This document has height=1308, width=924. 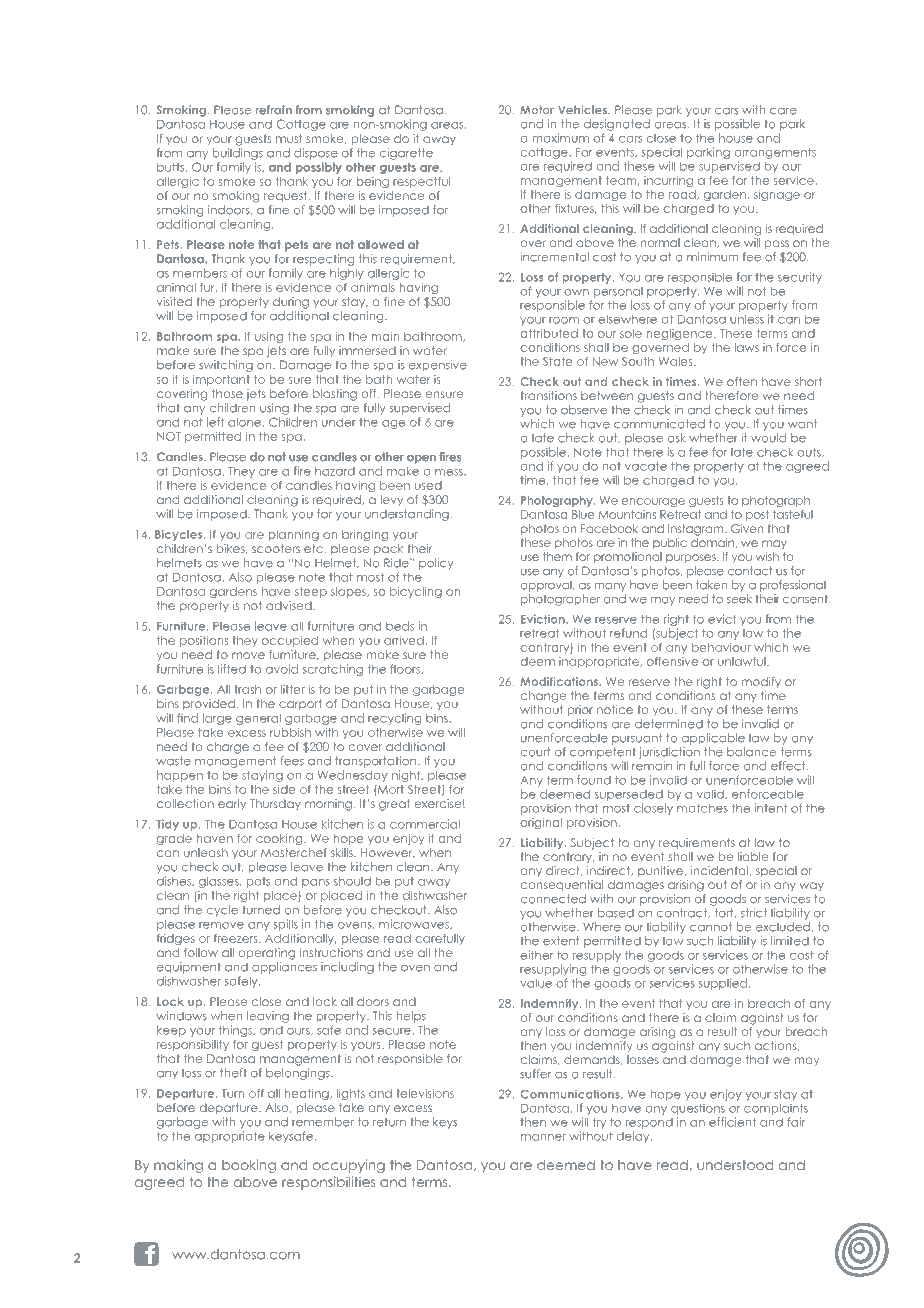 What do you see at coordinates (543, 697) in the document?
I see `change` at bounding box center [543, 697].
